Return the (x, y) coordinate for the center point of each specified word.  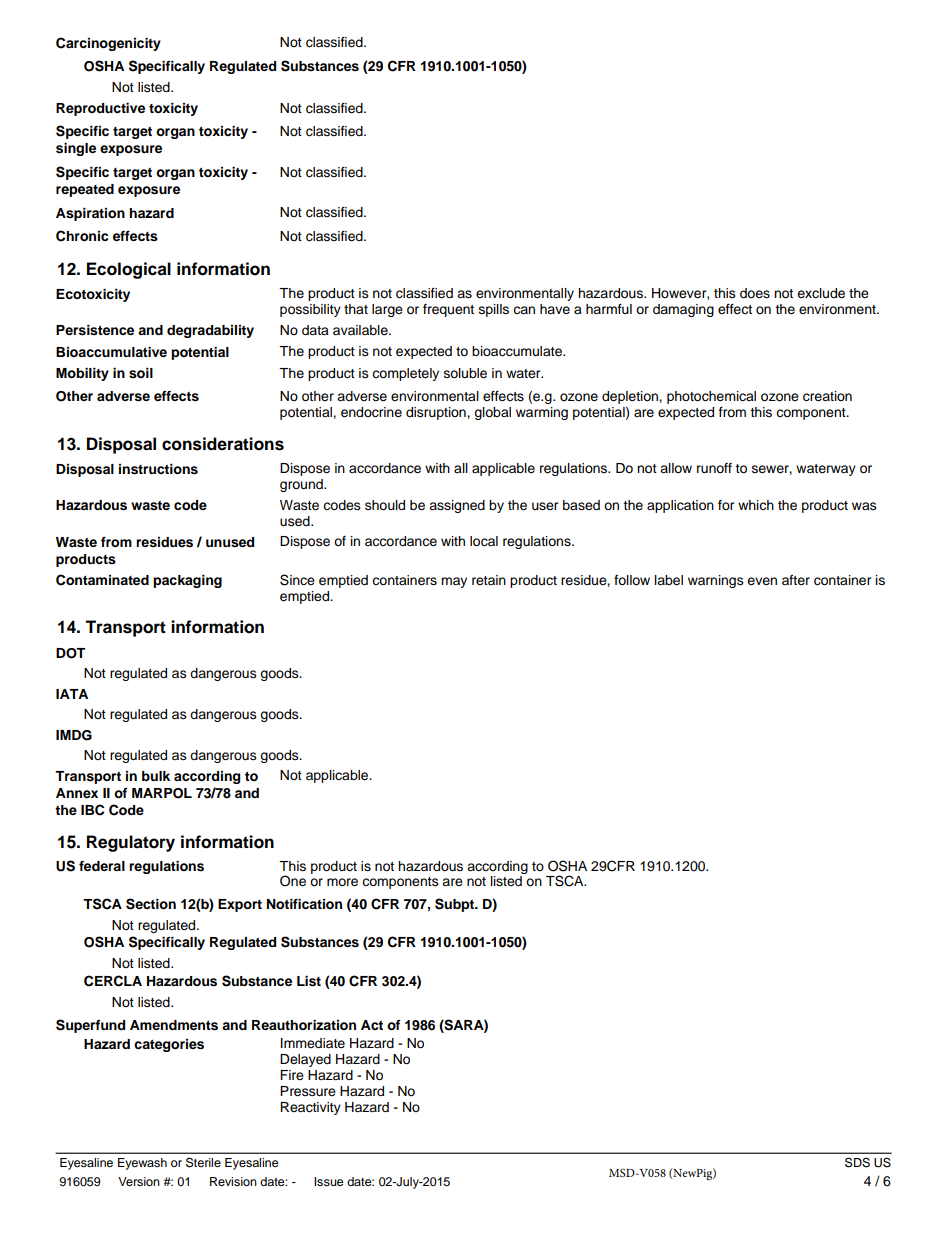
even (762, 581)
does (755, 293)
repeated (85, 190)
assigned (457, 506)
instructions (158, 469)
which (756, 505)
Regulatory (131, 843)
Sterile (203, 1162)
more (342, 882)
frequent (448, 310)
